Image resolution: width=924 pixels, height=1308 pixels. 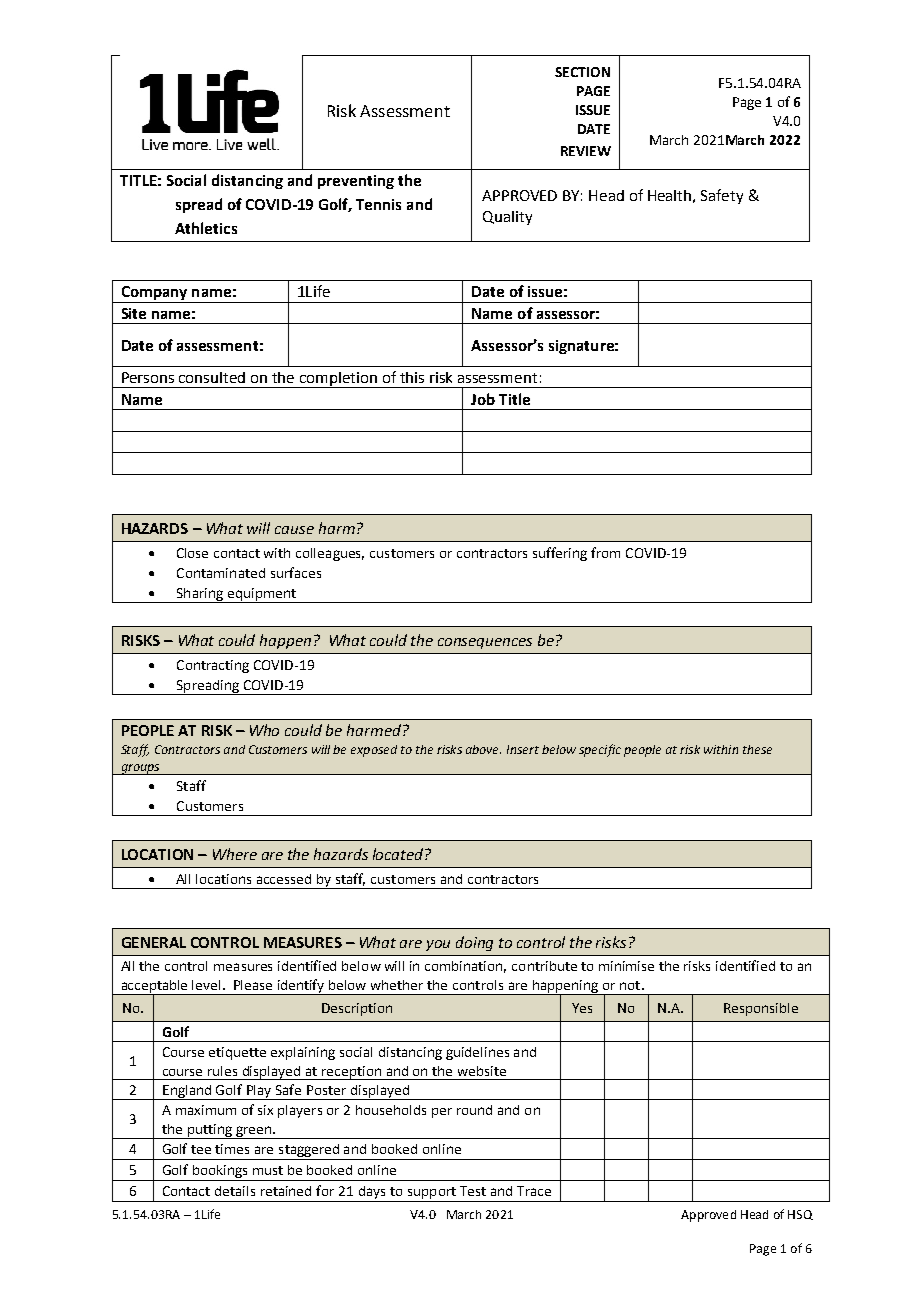 What do you see at coordinates (206, 228) in the document?
I see `Athletics` at bounding box center [206, 228].
